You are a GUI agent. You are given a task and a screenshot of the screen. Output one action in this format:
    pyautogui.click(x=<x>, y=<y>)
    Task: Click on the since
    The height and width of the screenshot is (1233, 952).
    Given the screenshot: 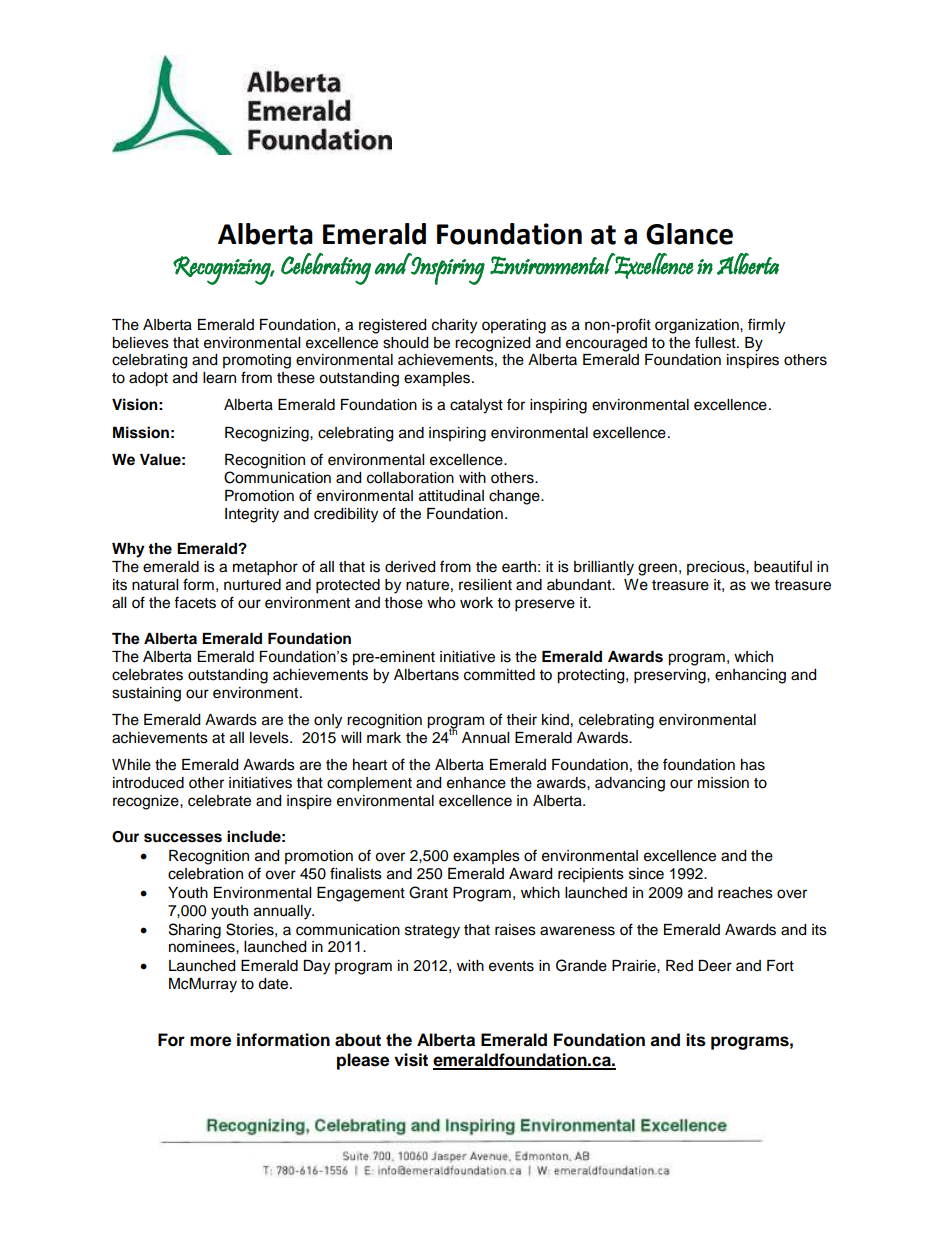 What is the action you would take?
    pyautogui.click(x=646, y=874)
